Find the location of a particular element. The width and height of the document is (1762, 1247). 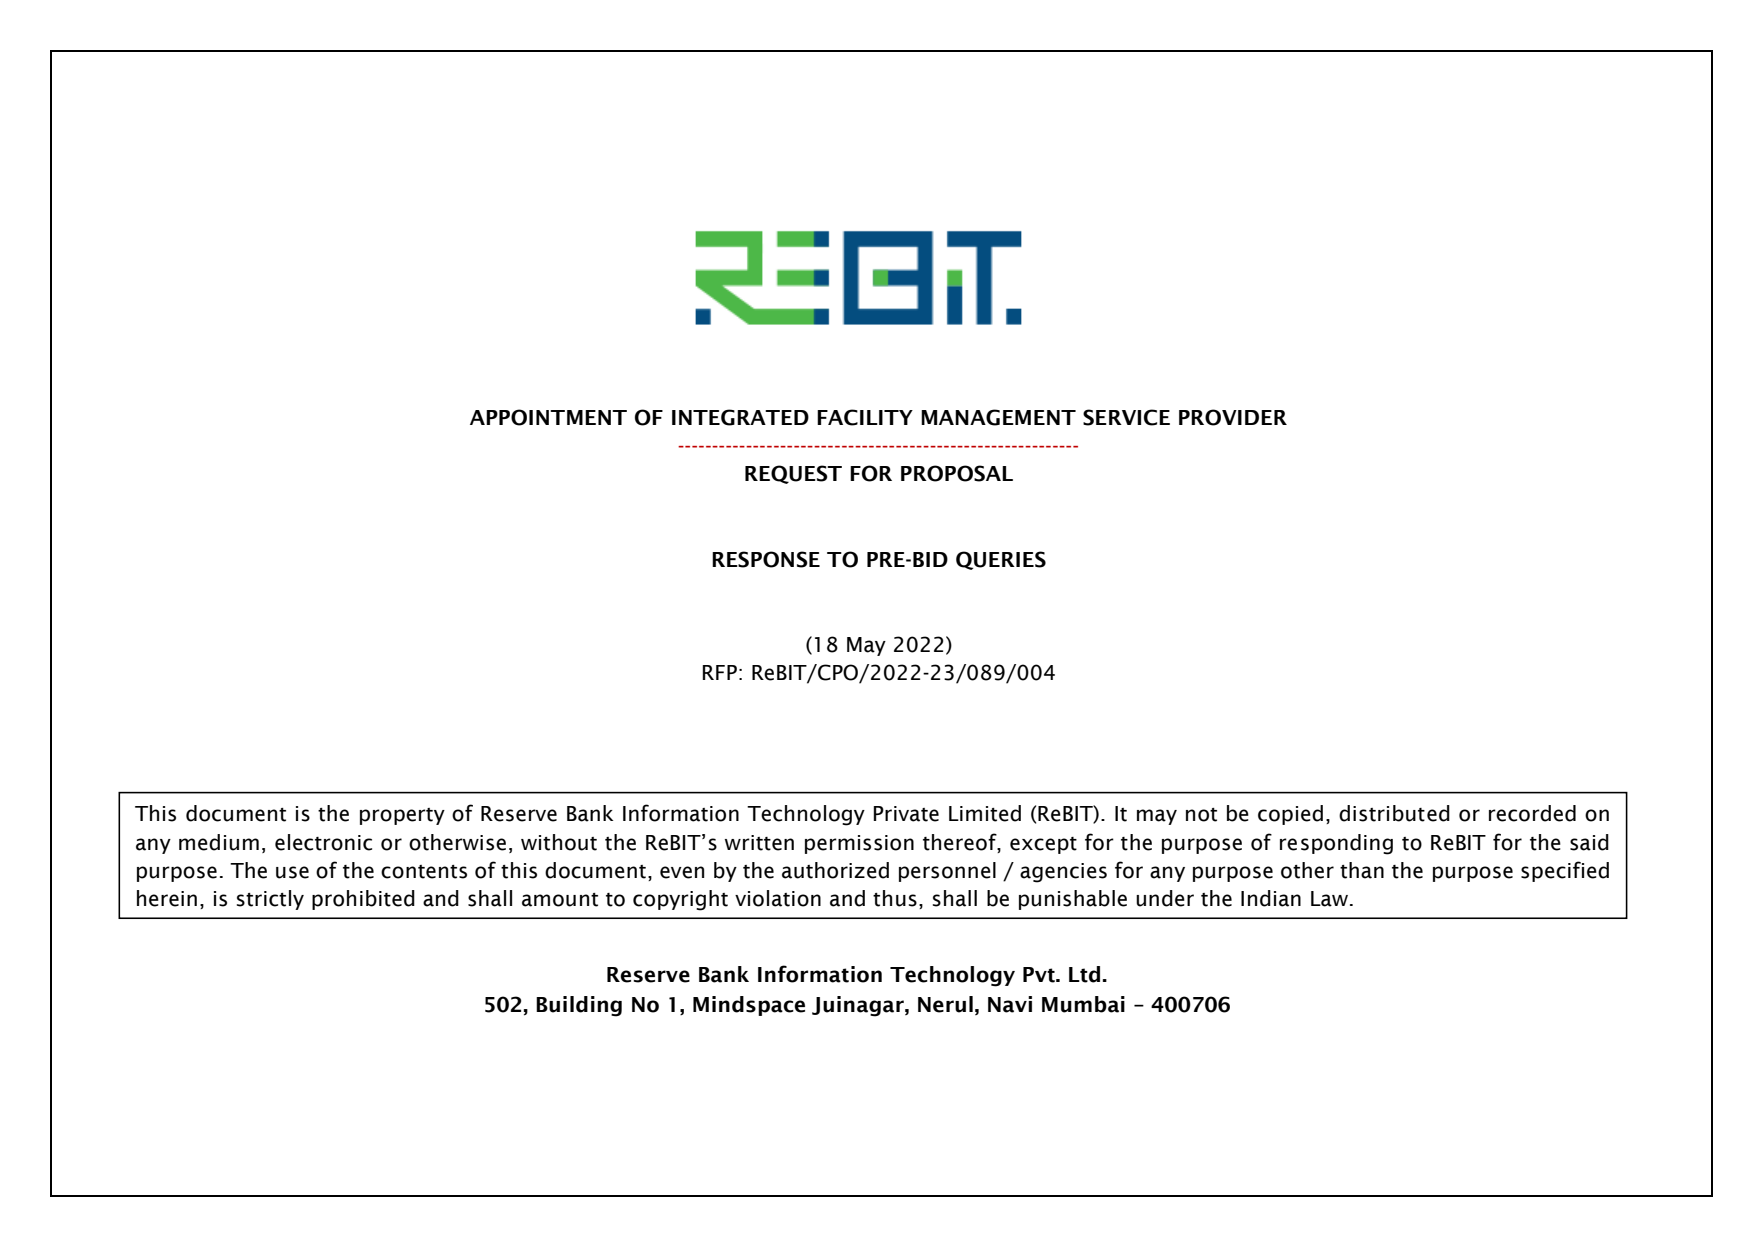

Private is located at coordinates (906, 814).
